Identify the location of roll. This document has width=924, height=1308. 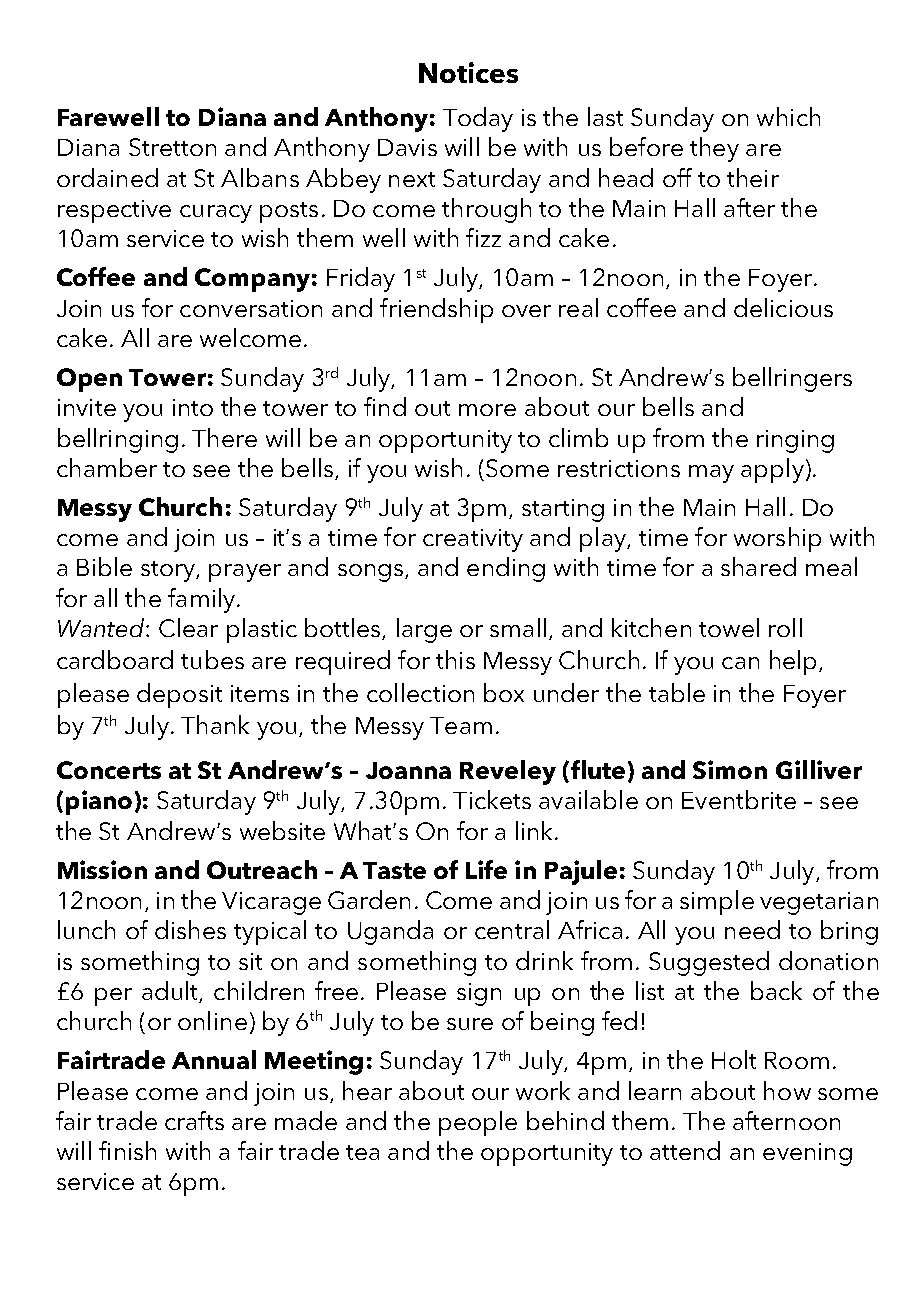
(785, 627).
